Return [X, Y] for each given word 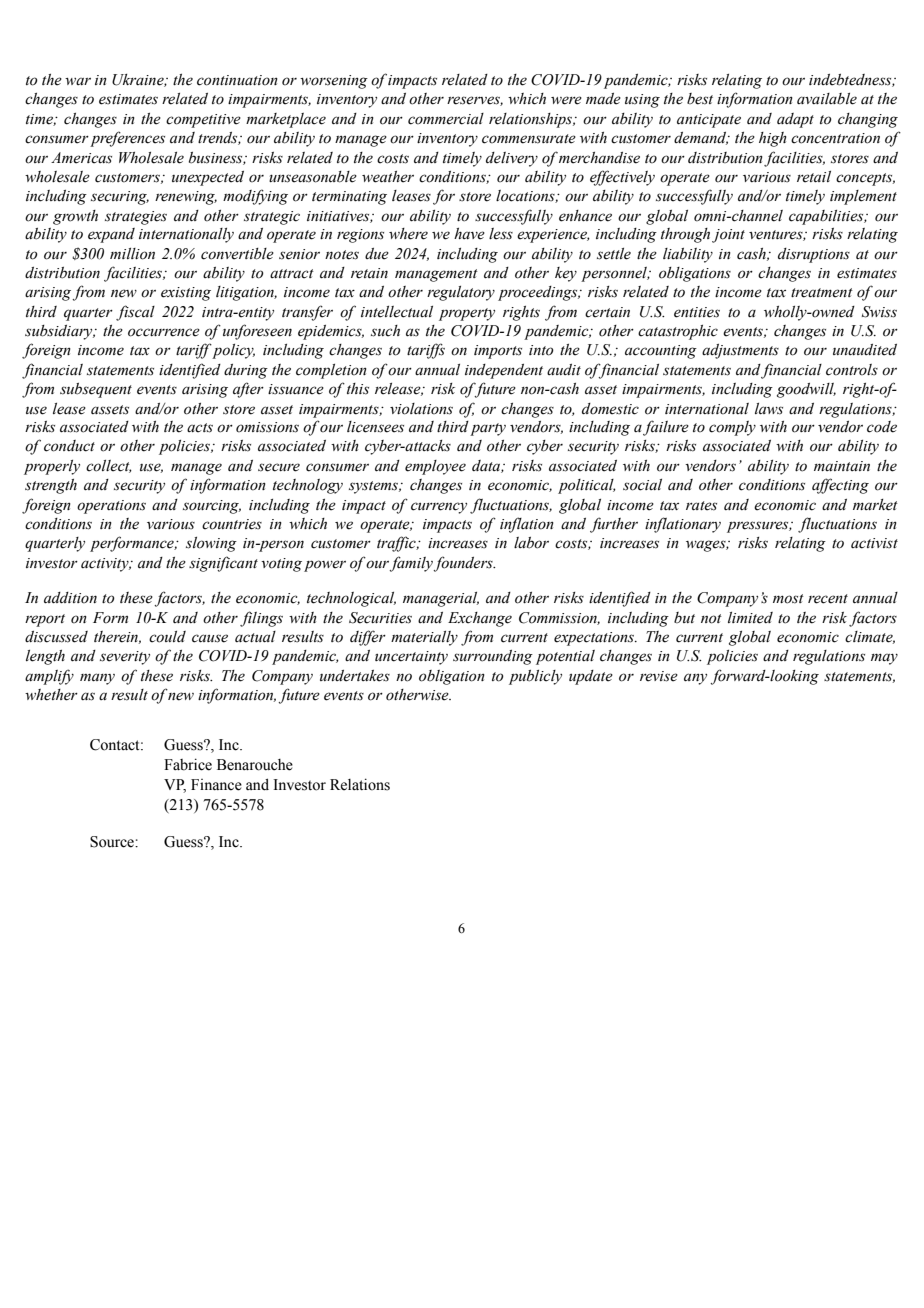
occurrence [164, 332]
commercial [446, 119]
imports [498, 352]
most [788, 599]
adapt [795, 120]
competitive [203, 121]
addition [70, 598]
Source [113, 842]
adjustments [740, 351]
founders [464, 564]
